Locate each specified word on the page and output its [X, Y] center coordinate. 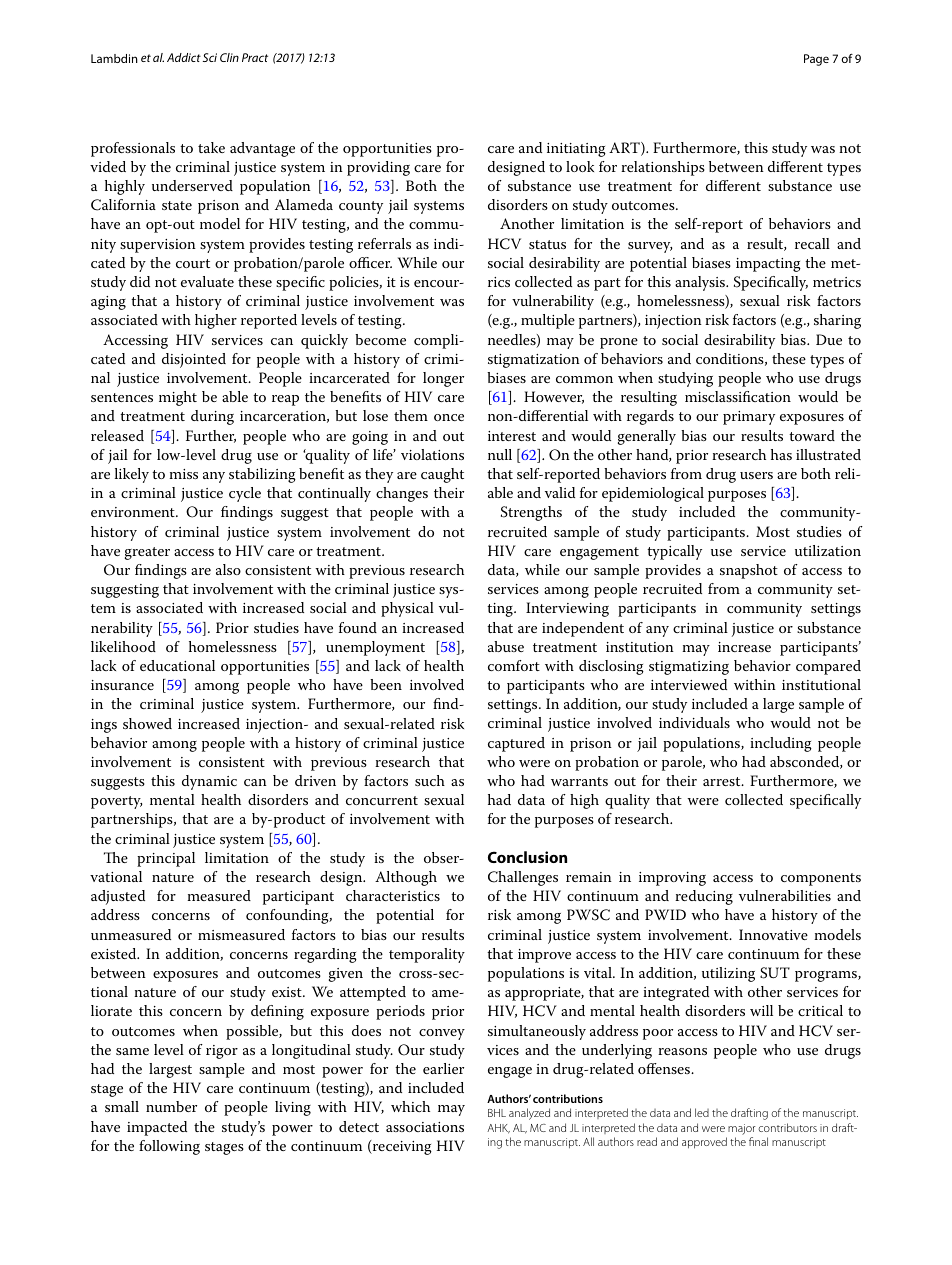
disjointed [194, 360]
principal [166, 859]
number [171, 1106]
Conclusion [527, 857]
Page [816, 60]
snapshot [749, 571]
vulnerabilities [785, 895]
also [228, 569]
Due [829, 339]
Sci [210, 57]
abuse [506, 646]
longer [443, 379]
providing [378, 168]
